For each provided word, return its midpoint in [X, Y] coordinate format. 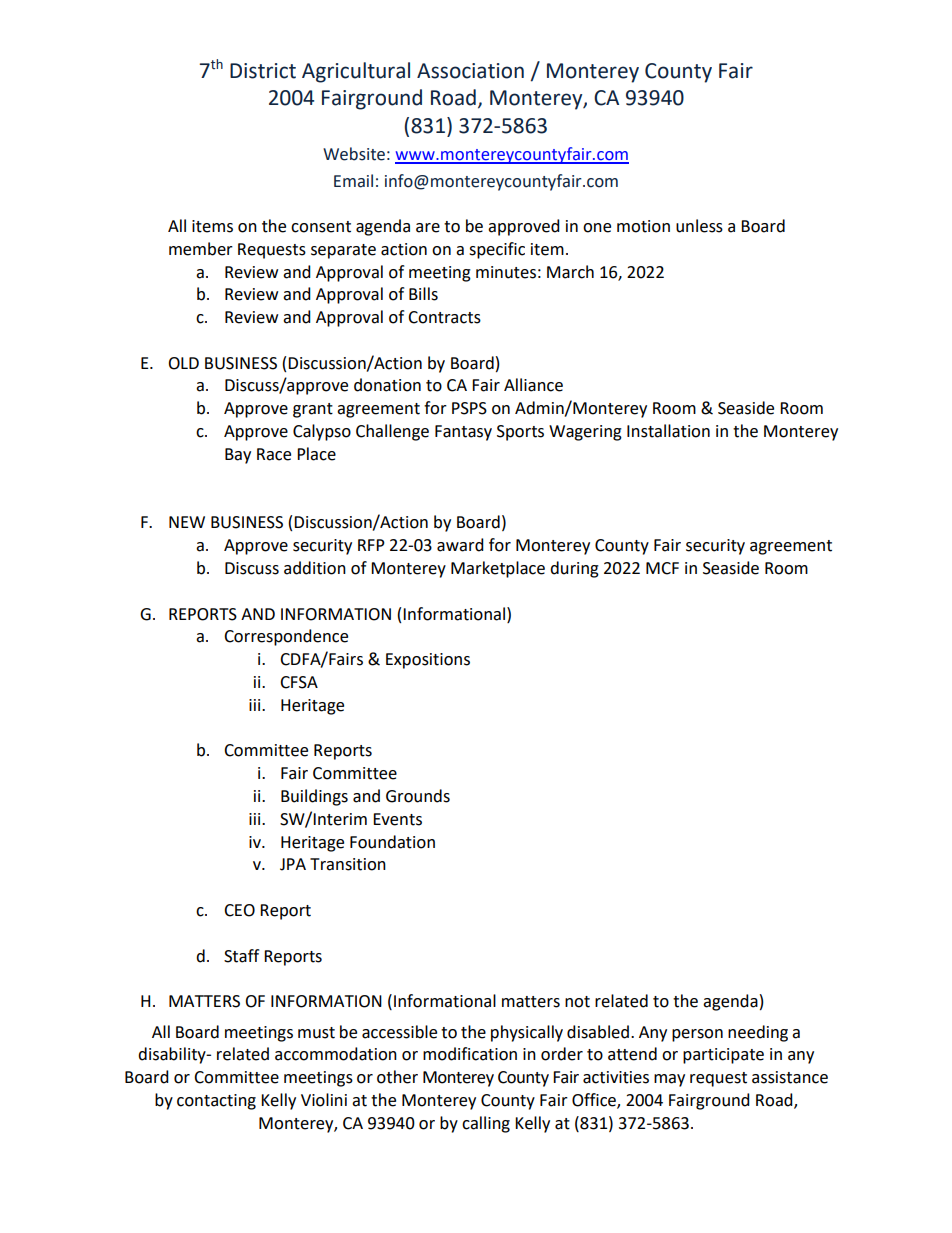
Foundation [392, 842]
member [201, 249]
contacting [216, 1102]
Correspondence [286, 637]
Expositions [428, 661]
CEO [239, 910]
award [460, 545]
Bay [238, 456]
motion [643, 226]
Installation [668, 431]
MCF [662, 568]
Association [470, 71]
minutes [506, 272]
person [697, 1035]
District [263, 71]
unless [699, 226]
